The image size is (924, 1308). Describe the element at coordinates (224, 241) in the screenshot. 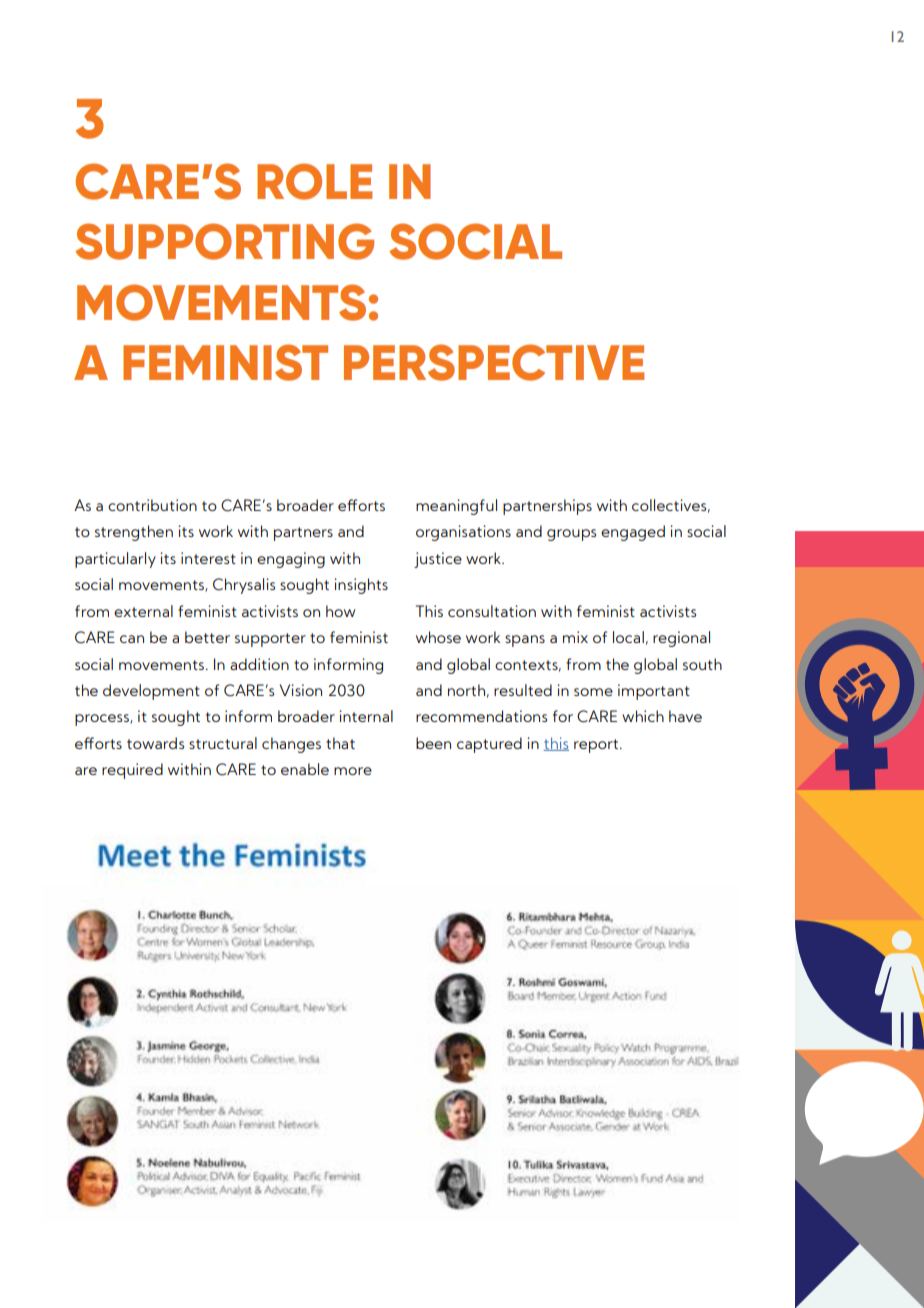

I see `SUPPORTING` at that location.
